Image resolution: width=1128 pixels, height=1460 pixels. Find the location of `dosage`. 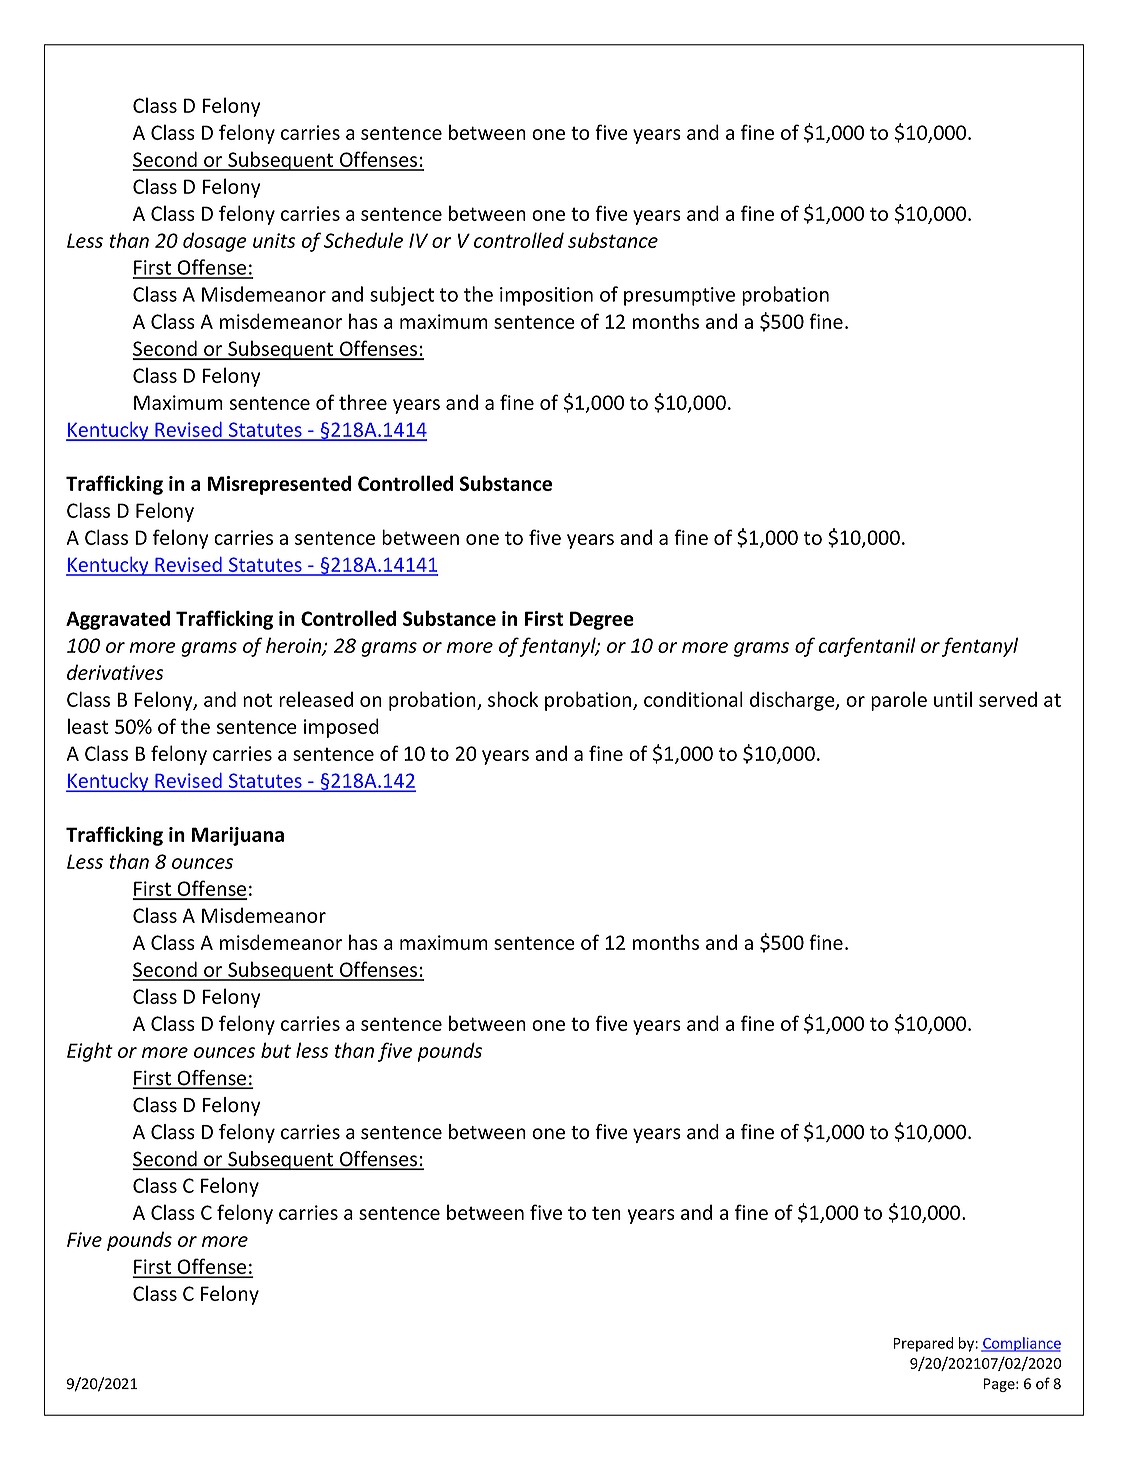

dosage is located at coordinates (215, 242).
